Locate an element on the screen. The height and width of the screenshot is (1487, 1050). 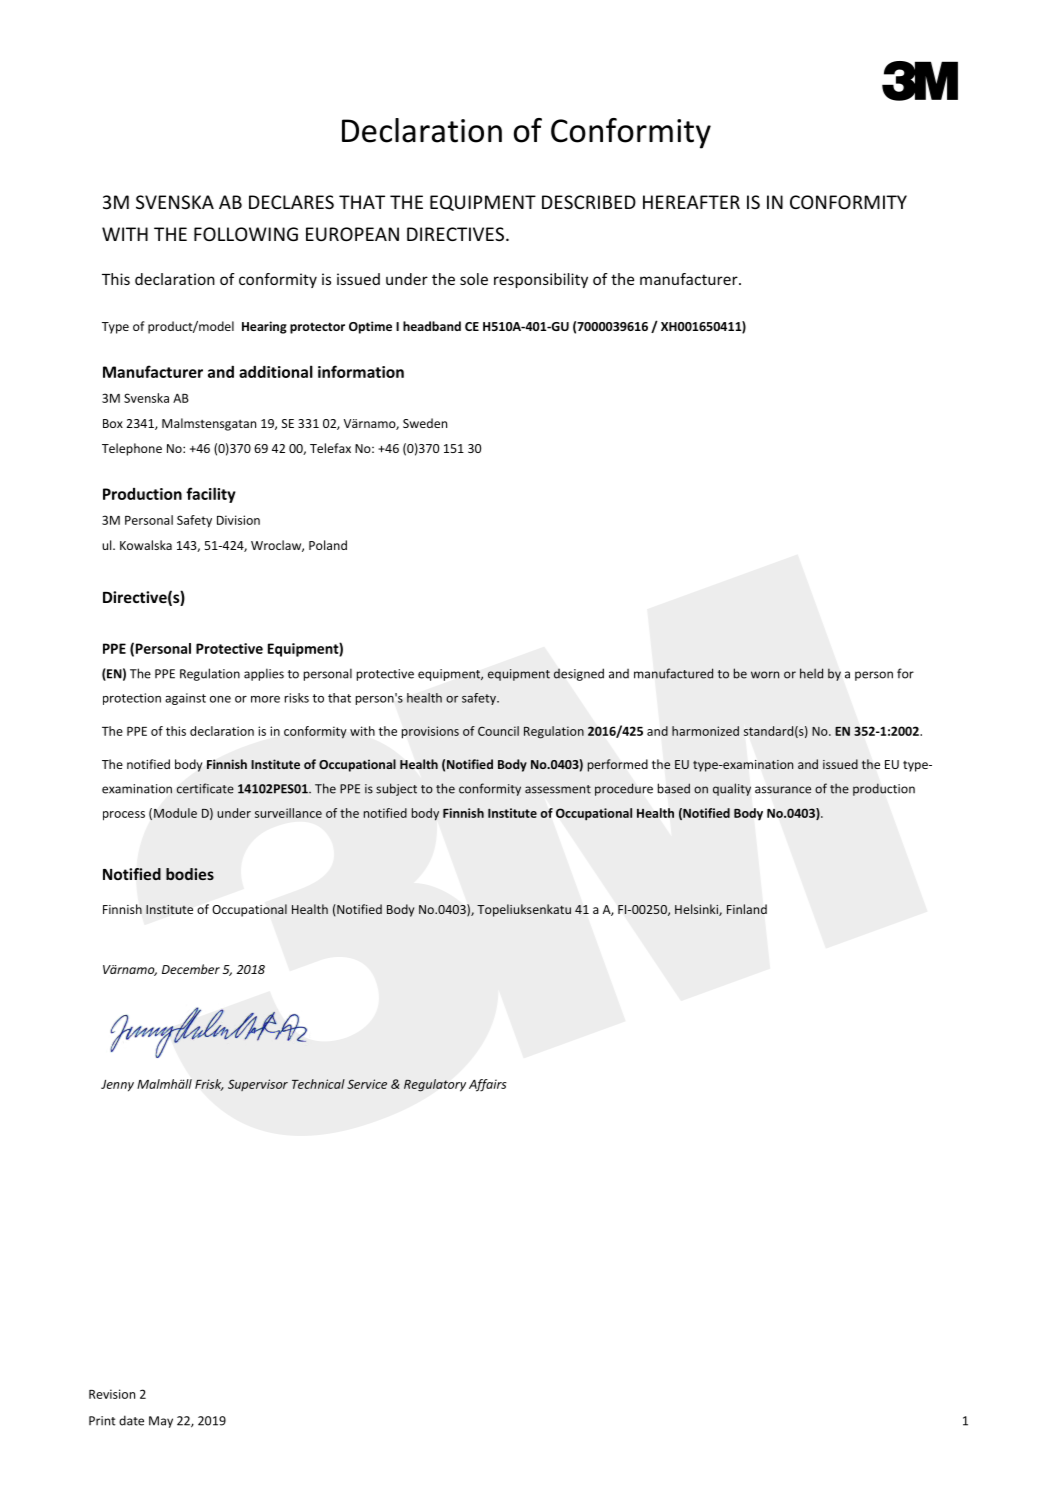
sole is located at coordinates (474, 279).
